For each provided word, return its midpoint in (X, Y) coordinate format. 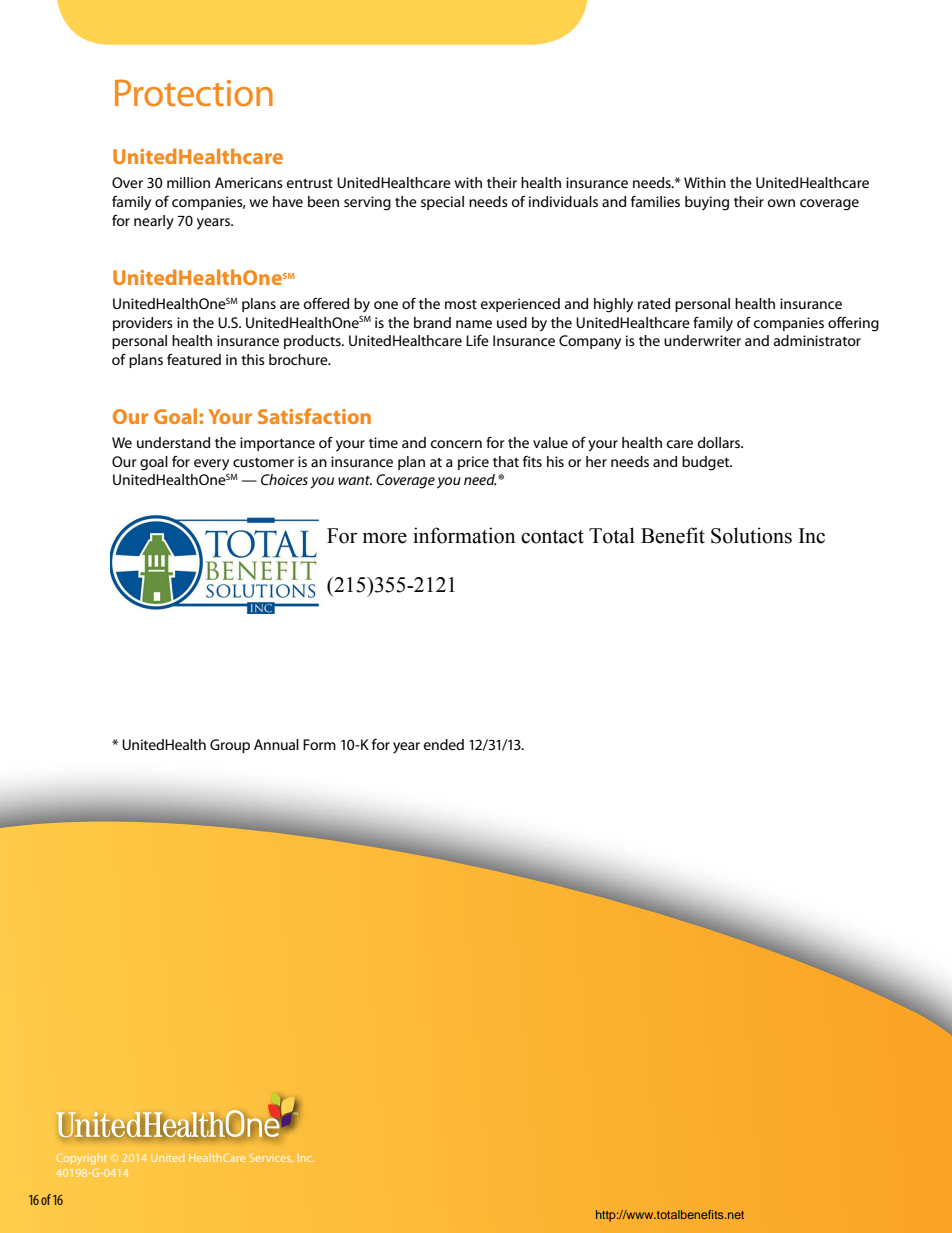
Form (319, 744)
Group (230, 746)
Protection (194, 93)
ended (444, 744)
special (442, 203)
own (781, 203)
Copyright (82, 1159)
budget (707, 463)
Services (271, 1158)
